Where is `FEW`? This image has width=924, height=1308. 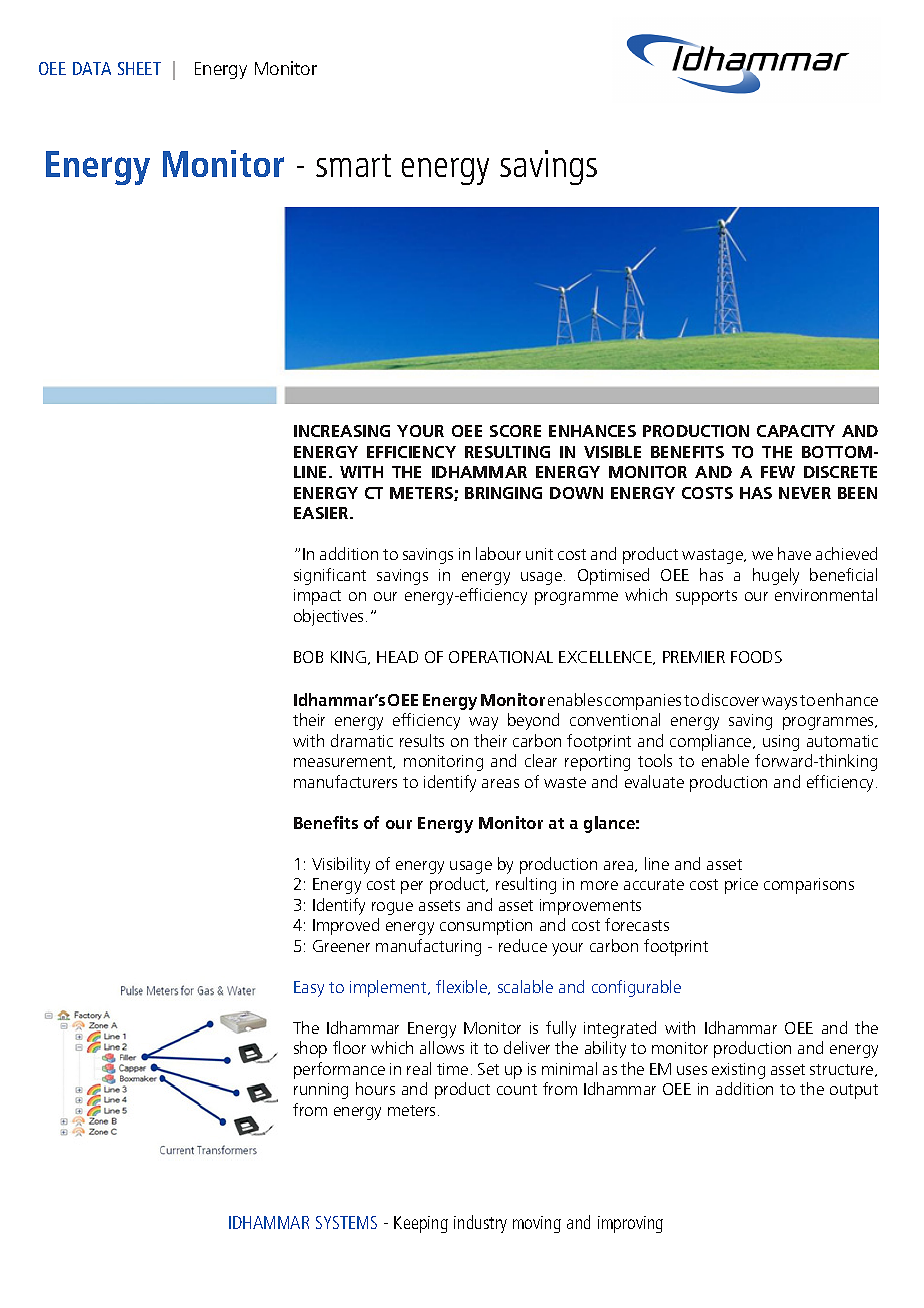
FEW is located at coordinates (778, 472).
